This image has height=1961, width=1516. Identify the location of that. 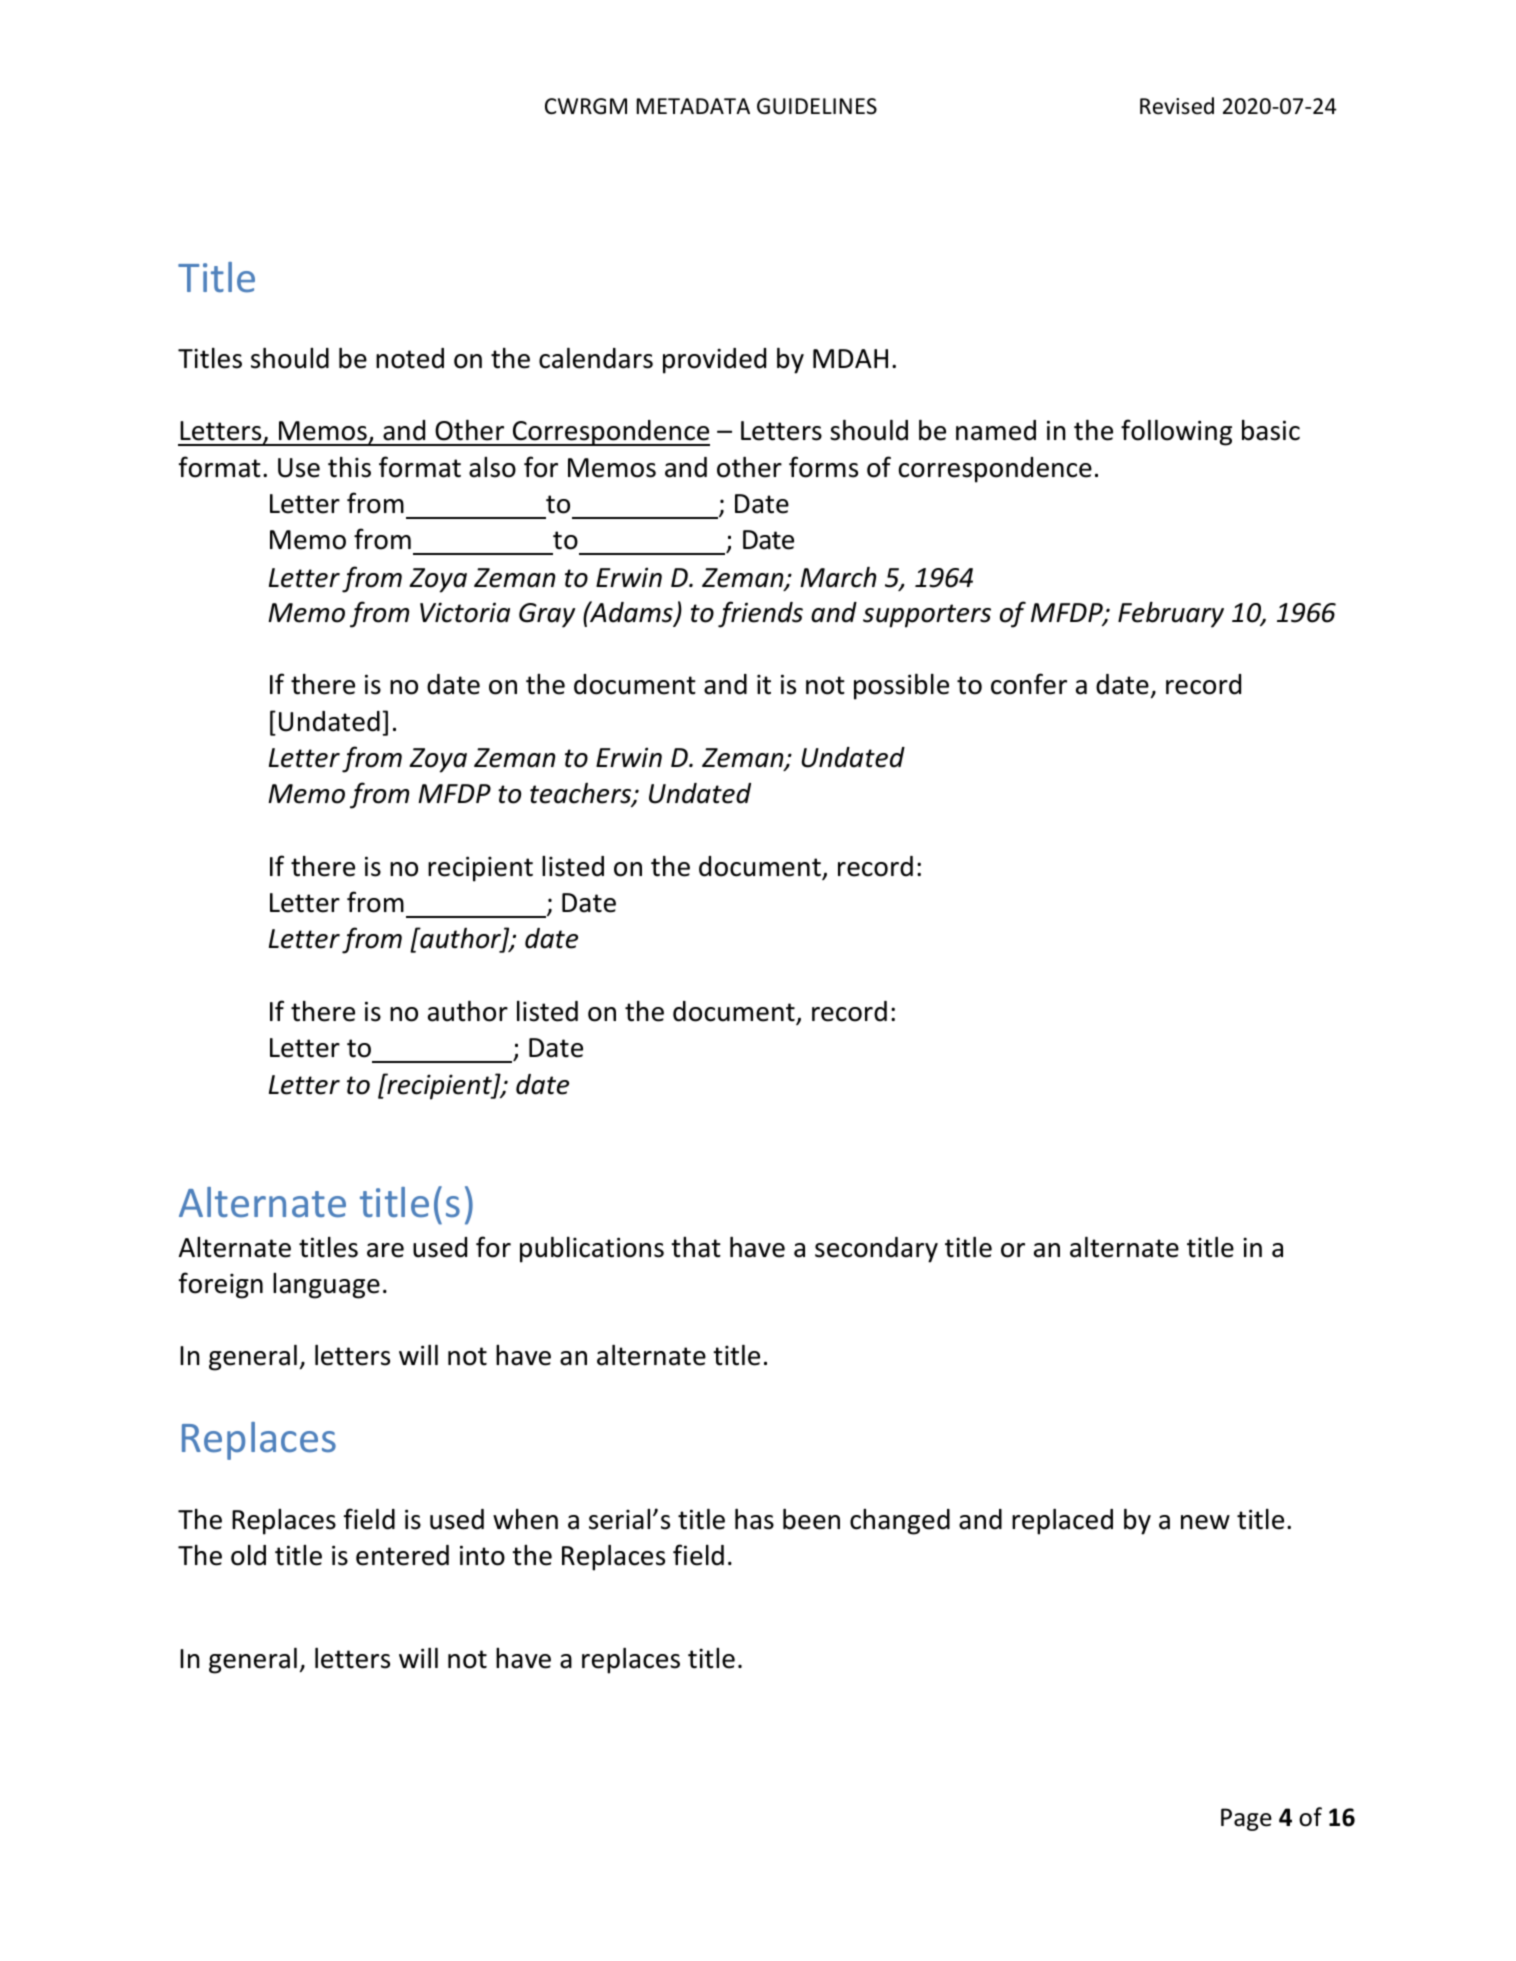
(696, 1247).
